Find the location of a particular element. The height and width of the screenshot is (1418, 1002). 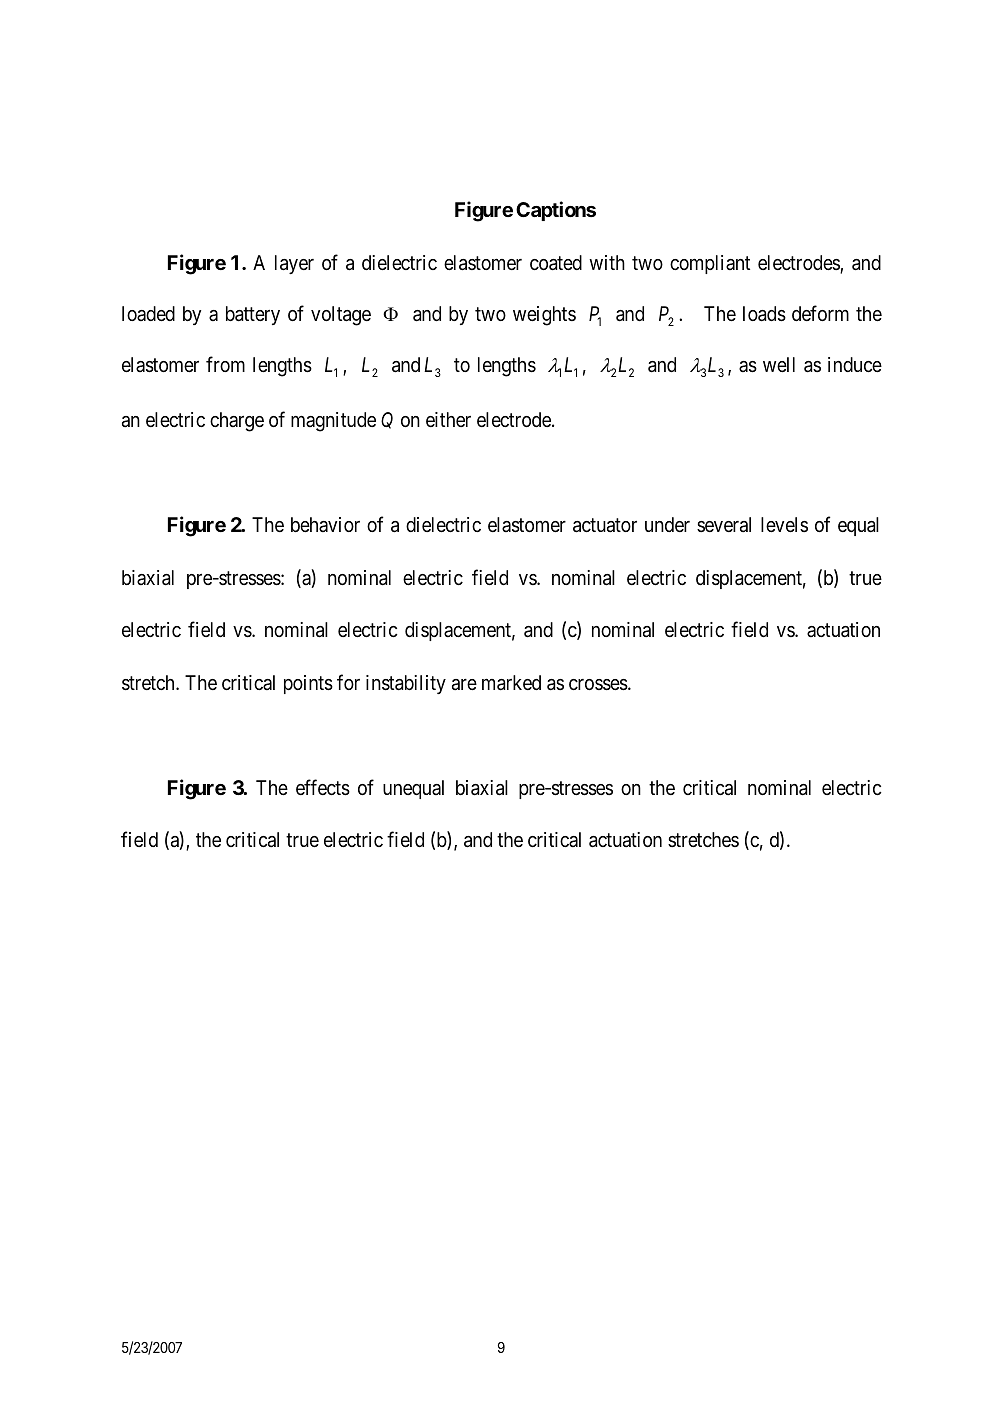

coated is located at coordinates (556, 263).
